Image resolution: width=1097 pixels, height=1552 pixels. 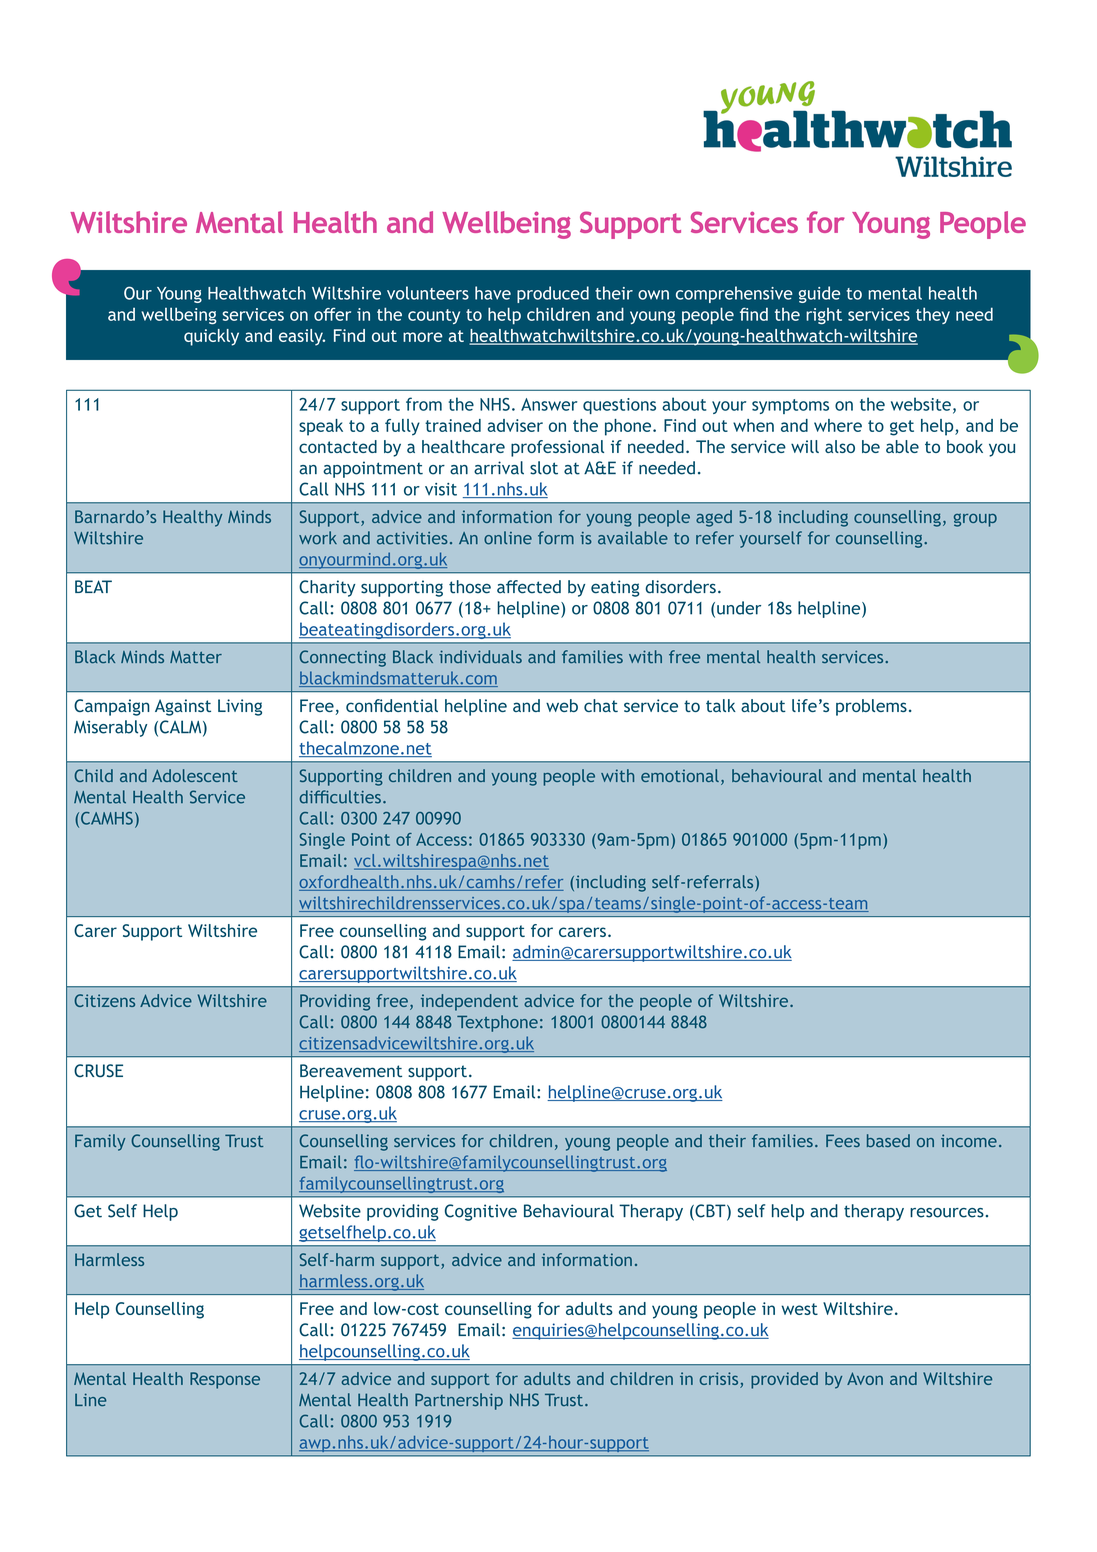 I want to click on Avon, so click(x=865, y=1378).
